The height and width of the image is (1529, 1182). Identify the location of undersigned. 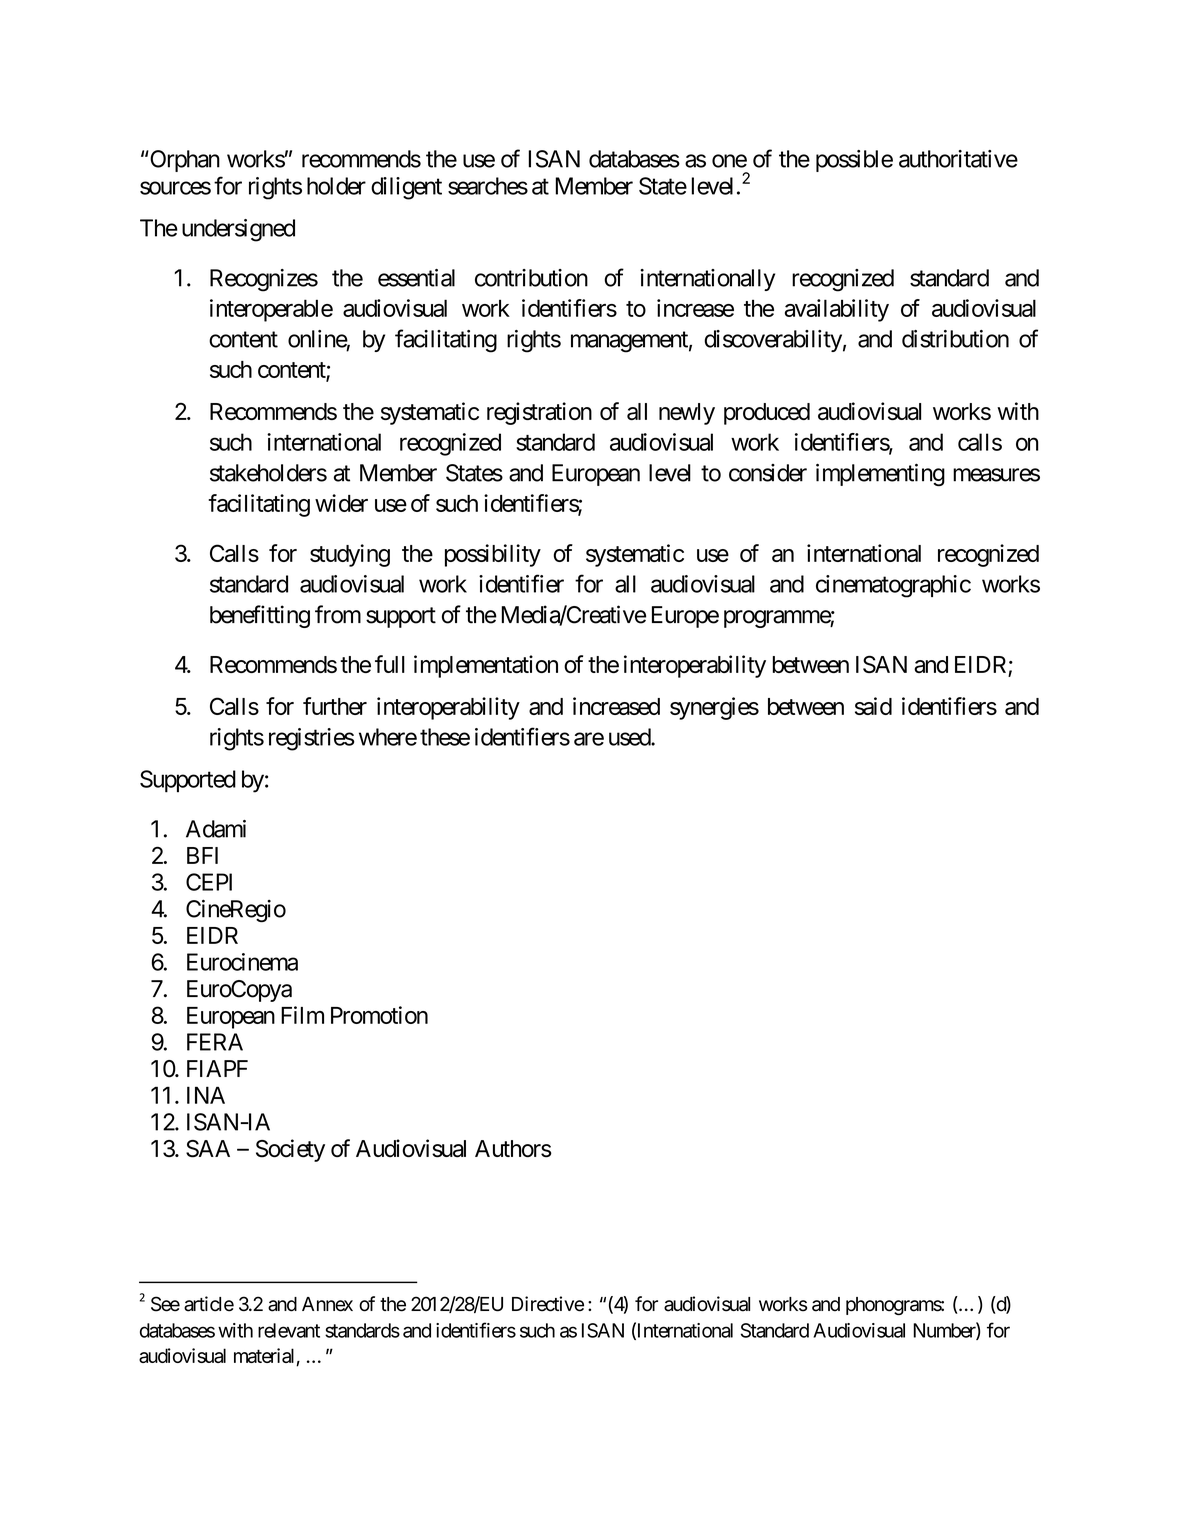
(238, 230).
